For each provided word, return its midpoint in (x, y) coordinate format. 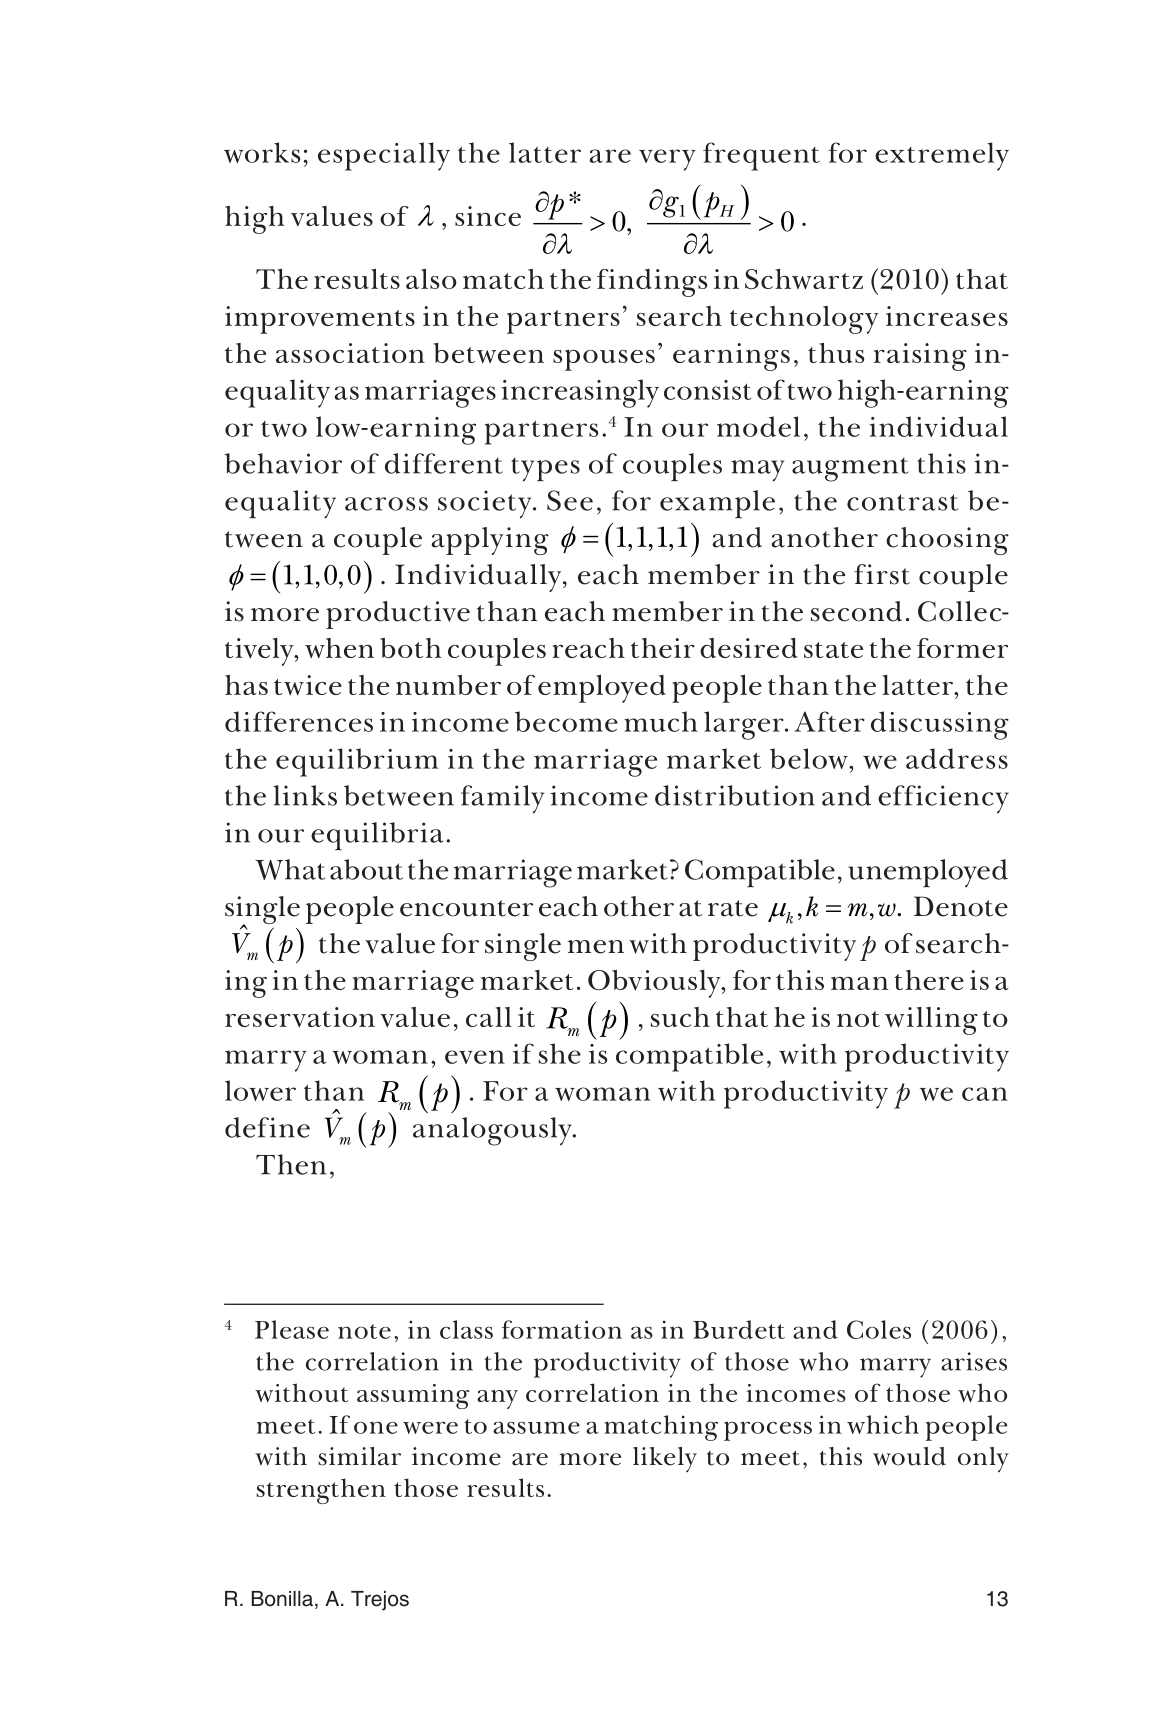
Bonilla (282, 1599)
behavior (283, 463)
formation (562, 1329)
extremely (942, 156)
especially (384, 156)
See (570, 500)
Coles (879, 1329)
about (366, 869)
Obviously (655, 984)
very (667, 160)
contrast (902, 502)
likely (665, 1459)
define (267, 1127)
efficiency (943, 799)
